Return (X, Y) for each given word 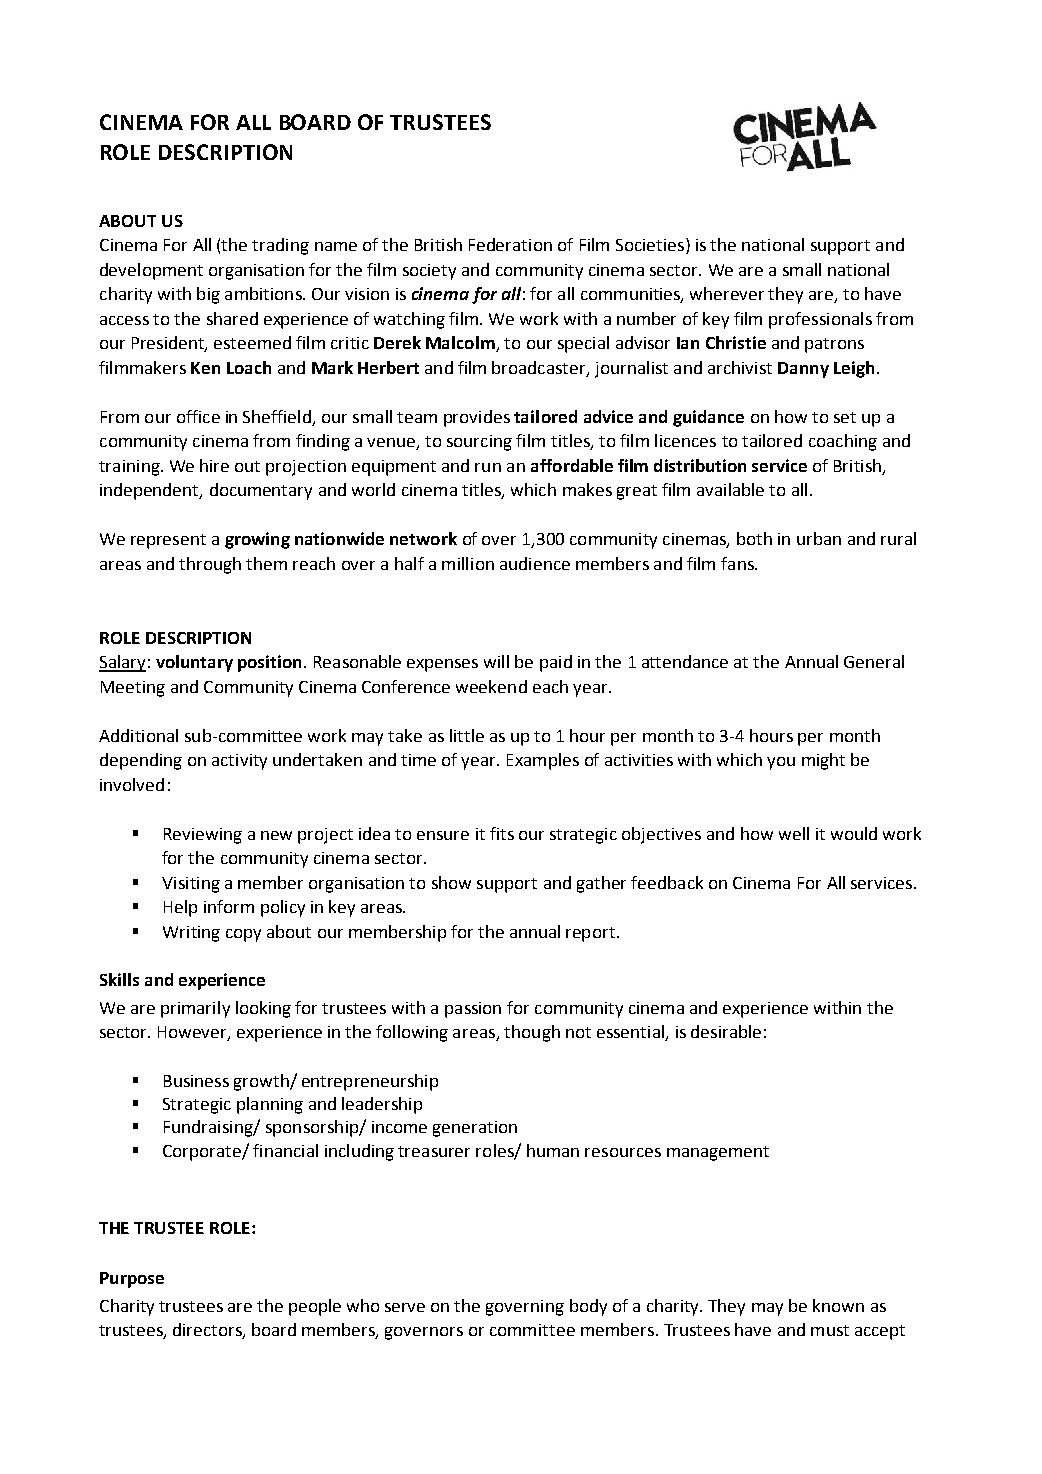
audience (535, 563)
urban (819, 538)
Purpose (132, 1280)
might (823, 761)
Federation (510, 244)
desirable (726, 1031)
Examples (543, 761)
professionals (820, 320)
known (838, 1305)
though (532, 1033)
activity (239, 762)
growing (257, 540)
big (208, 295)
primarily (195, 1009)
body (588, 1307)
